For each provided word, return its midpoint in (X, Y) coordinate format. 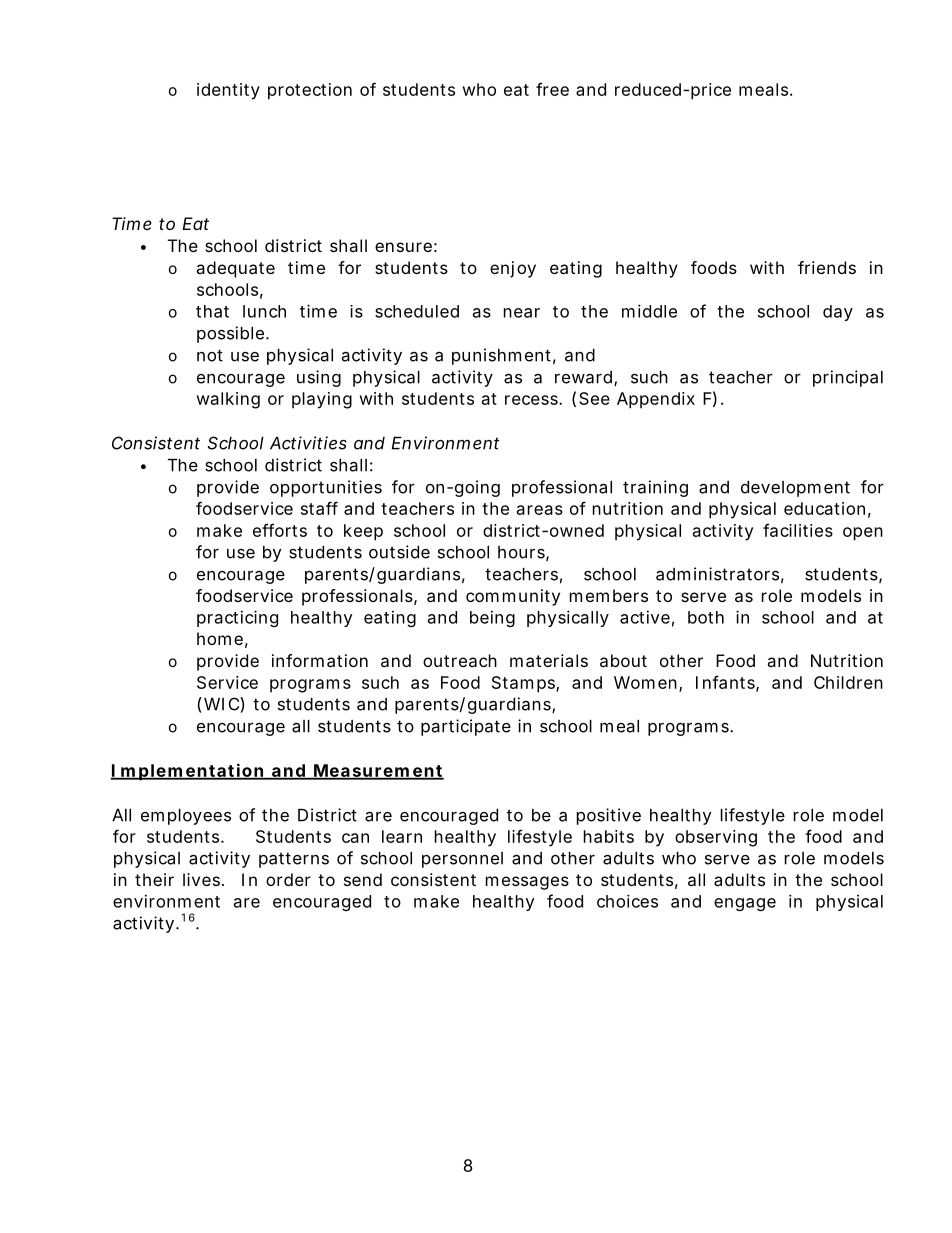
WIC (222, 704)
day (838, 313)
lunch (264, 311)
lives (203, 879)
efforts (280, 530)
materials (549, 660)
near (522, 313)
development (795, 489)
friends (827, 267)
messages (527, 883)
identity (228, 91)
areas (540, 510)
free (552, 89)
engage (745, 904)
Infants (726, 683)
